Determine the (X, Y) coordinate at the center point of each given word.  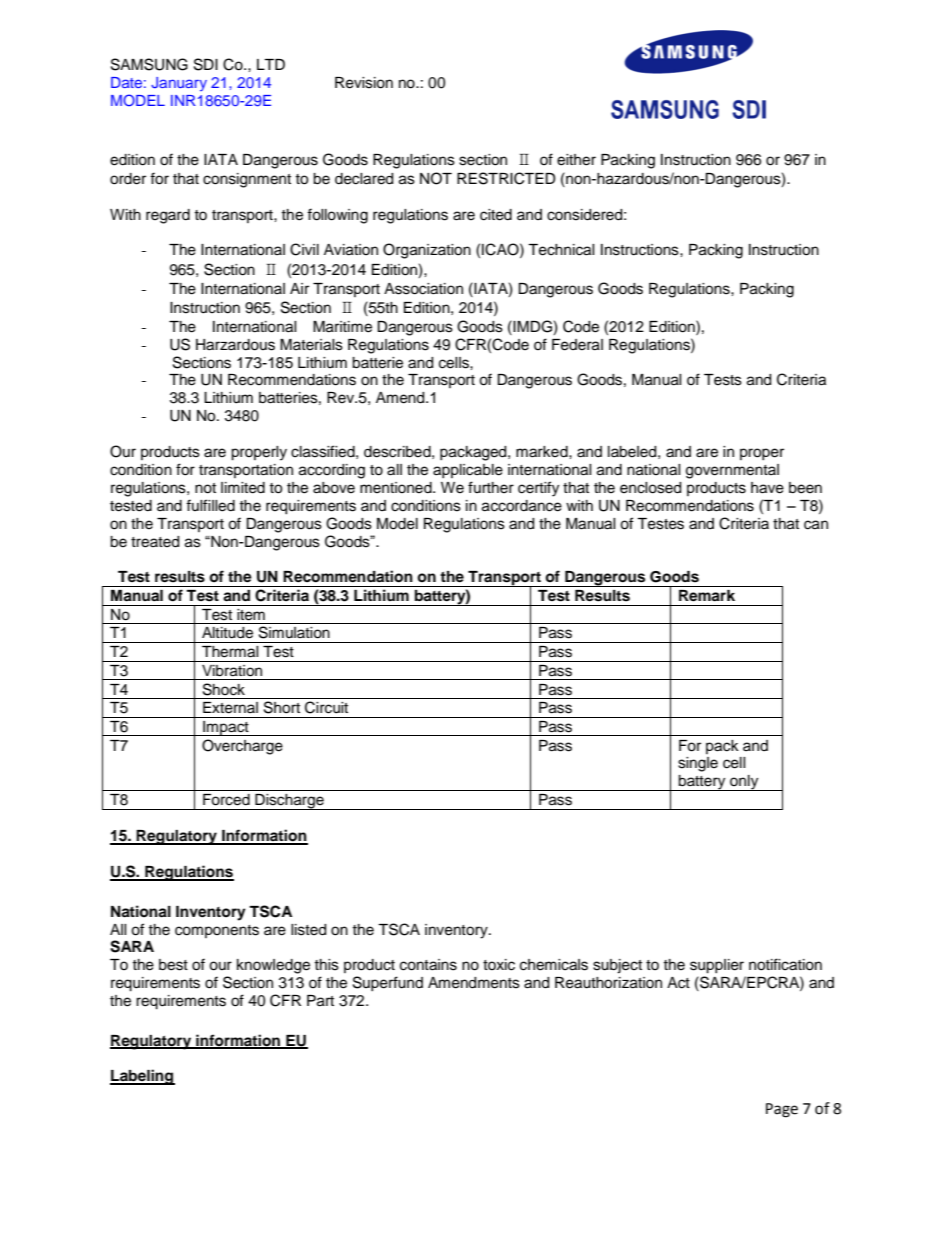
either (576, 160)
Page (782, 1110)
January (179, 84)
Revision (364, 83)
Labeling (142, 1077)
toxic (499, 965)
